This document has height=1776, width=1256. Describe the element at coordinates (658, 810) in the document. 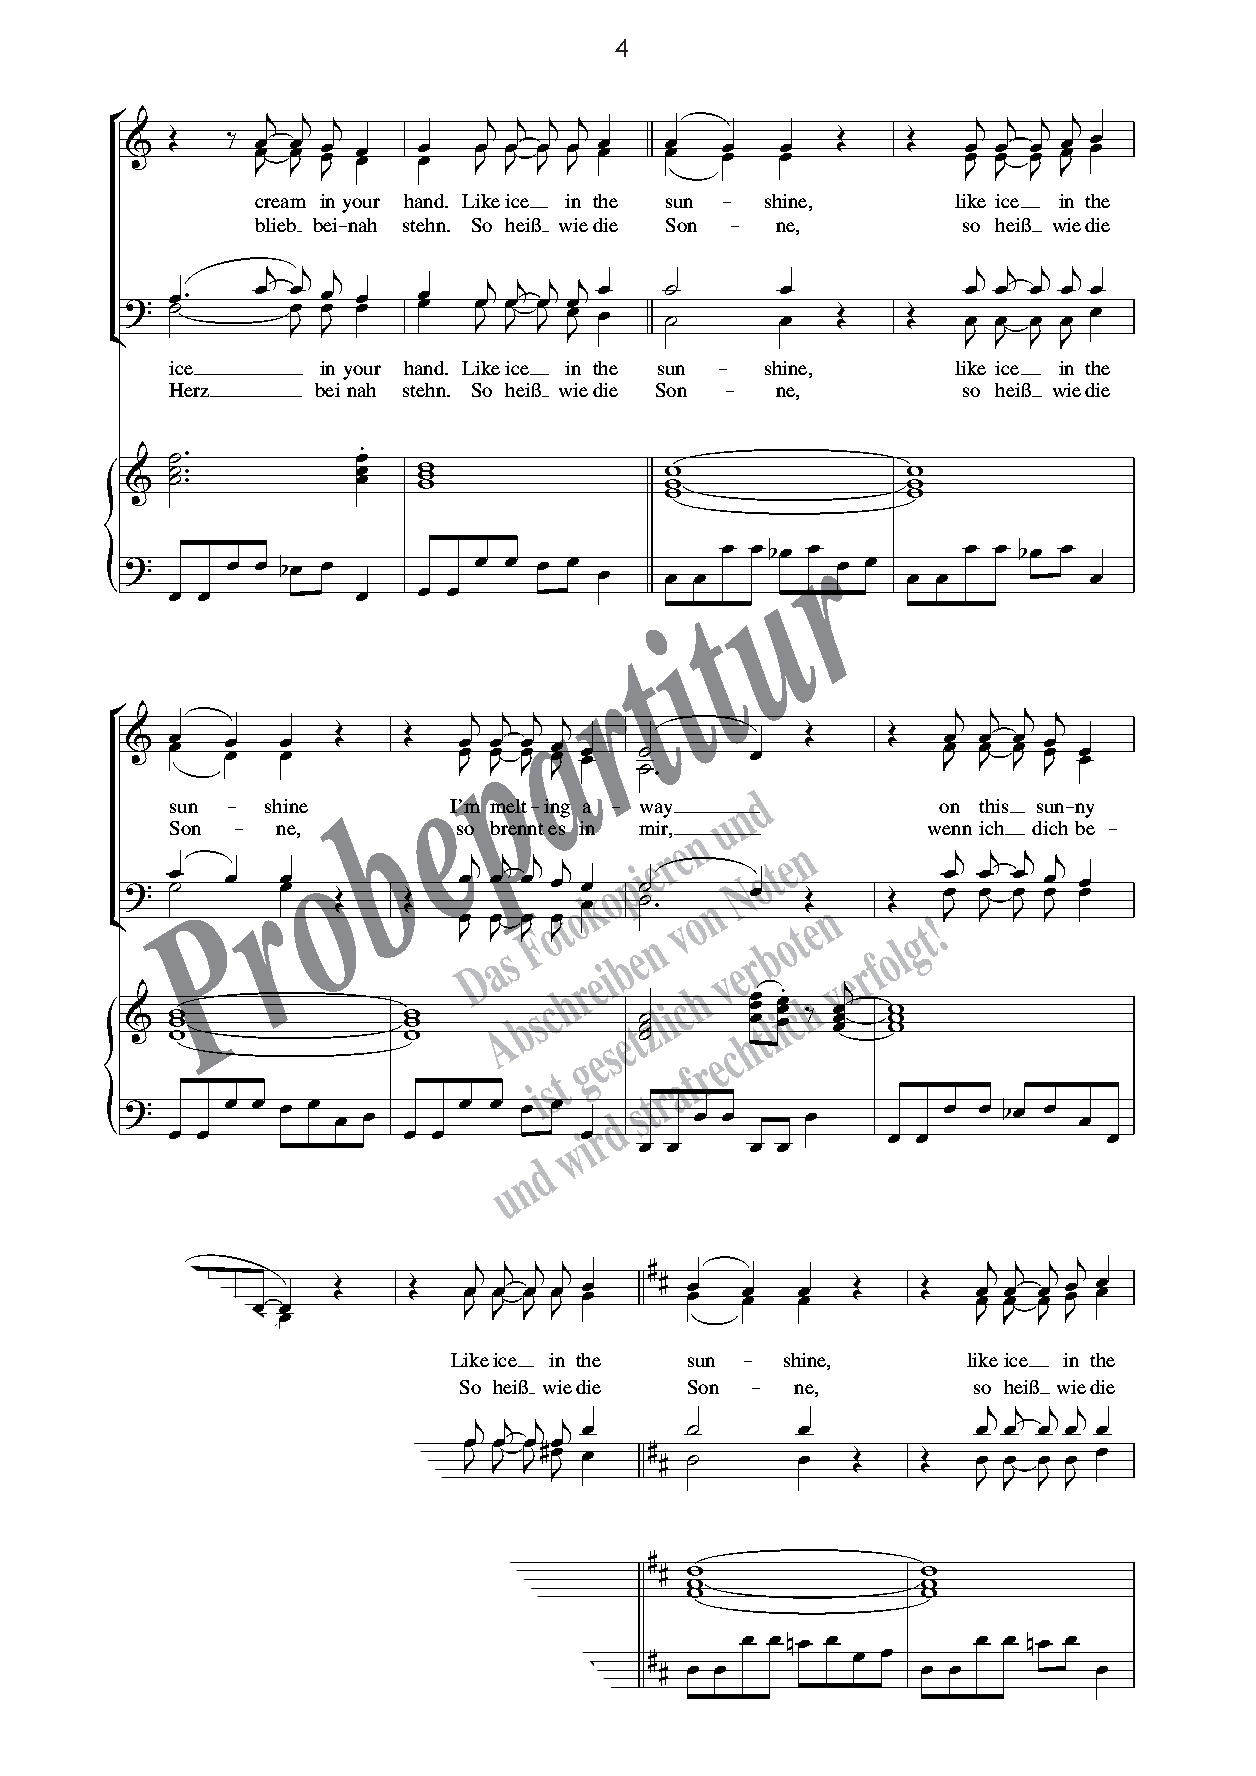

I see `way` at that location.
